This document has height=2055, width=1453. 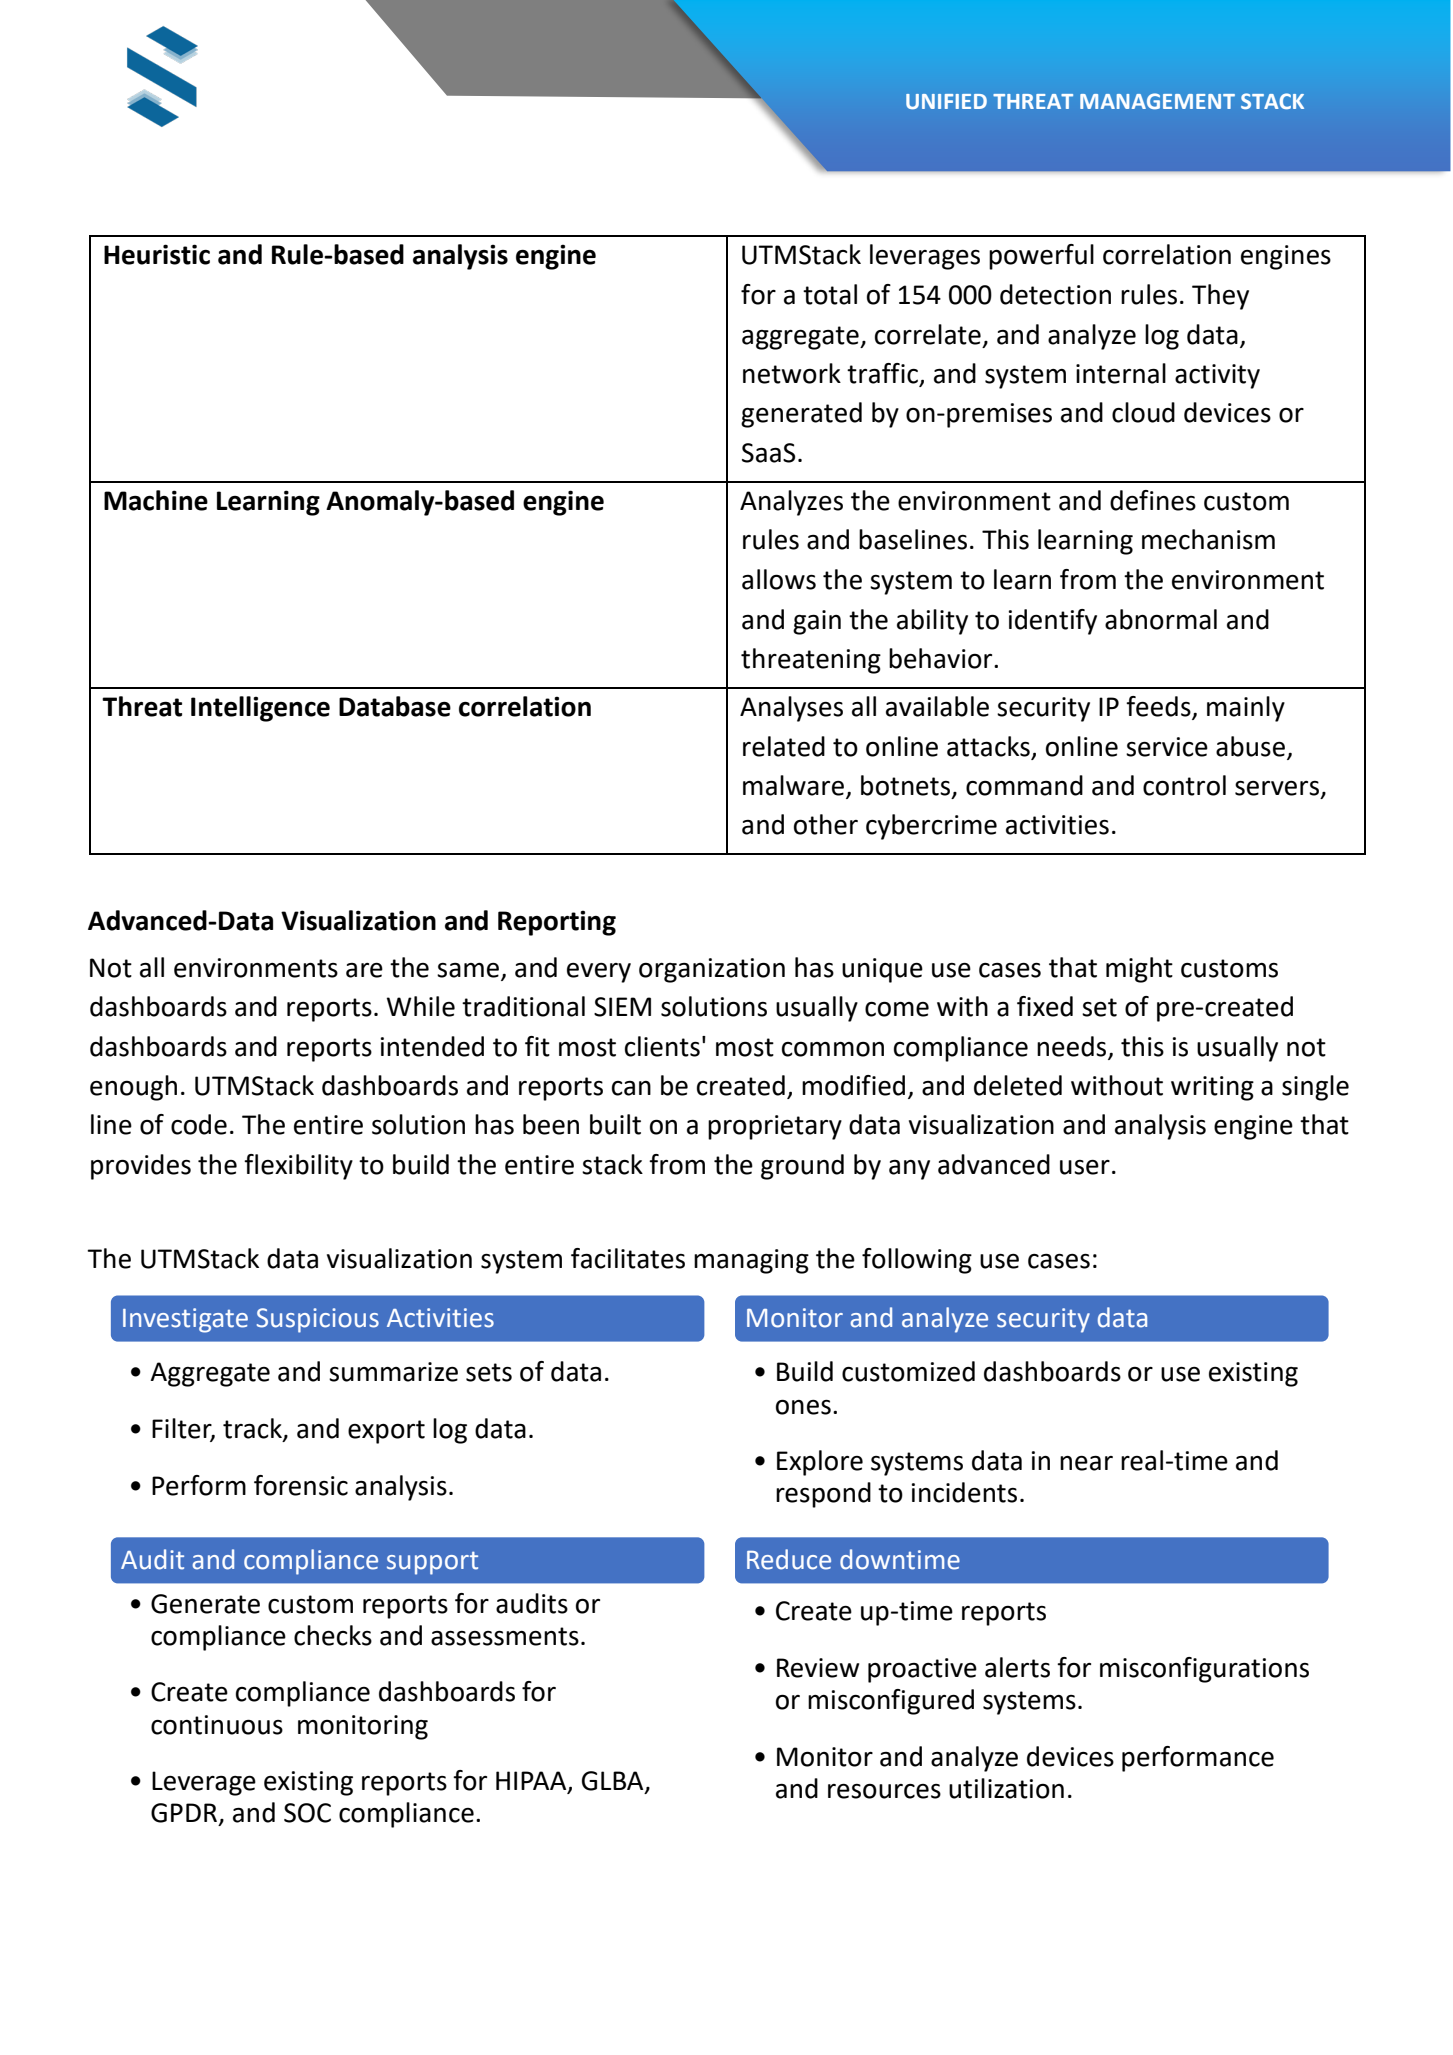 What do you see at coordinates (791, 709) in the document?
I see `Analyses` at bounding box center [791, 709].
